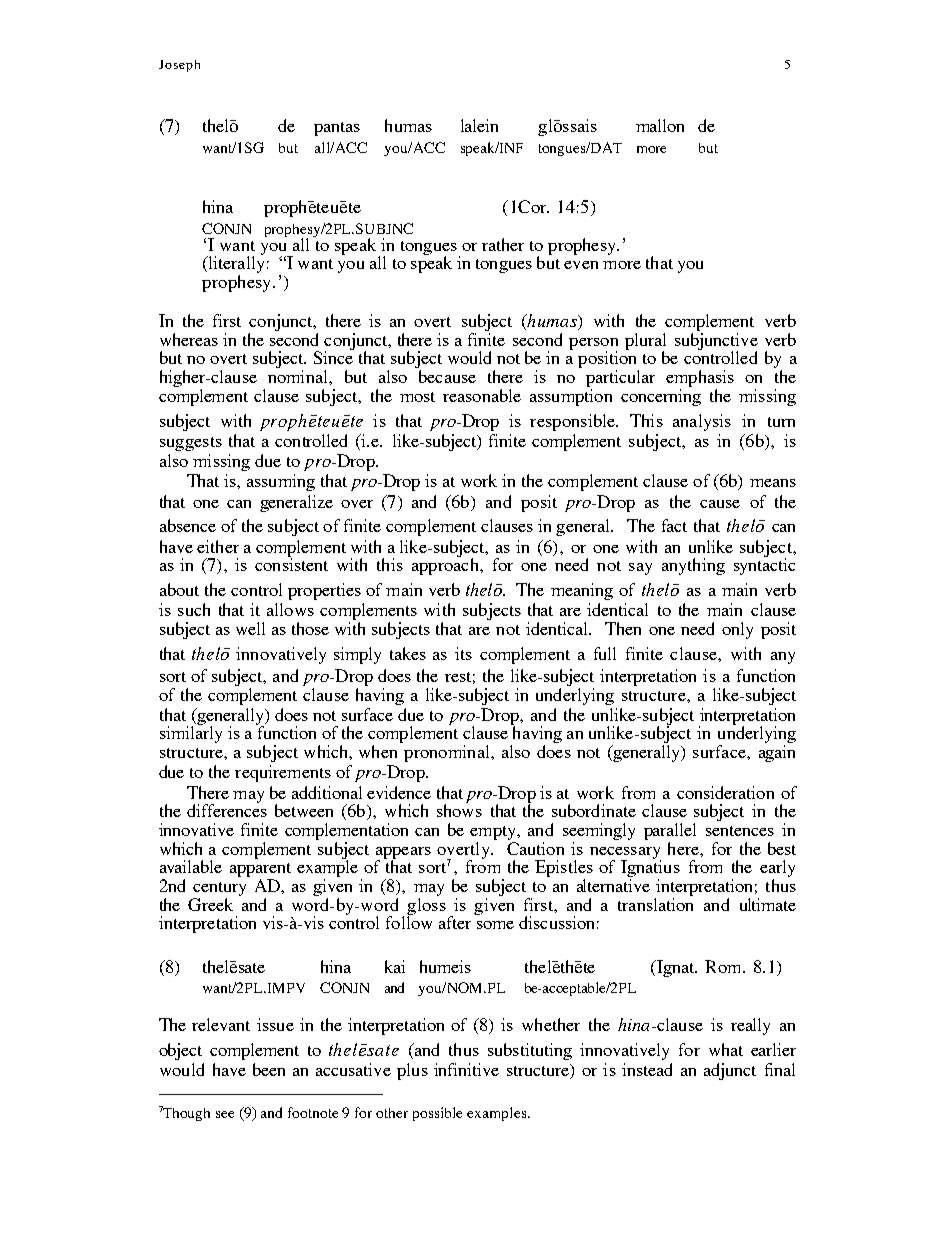 The width and height of the screenshot is (952, 1233). What do you see at coordinates (693, 566) in the screenshot?
I see `anything` at bounding box center [693, 566].
